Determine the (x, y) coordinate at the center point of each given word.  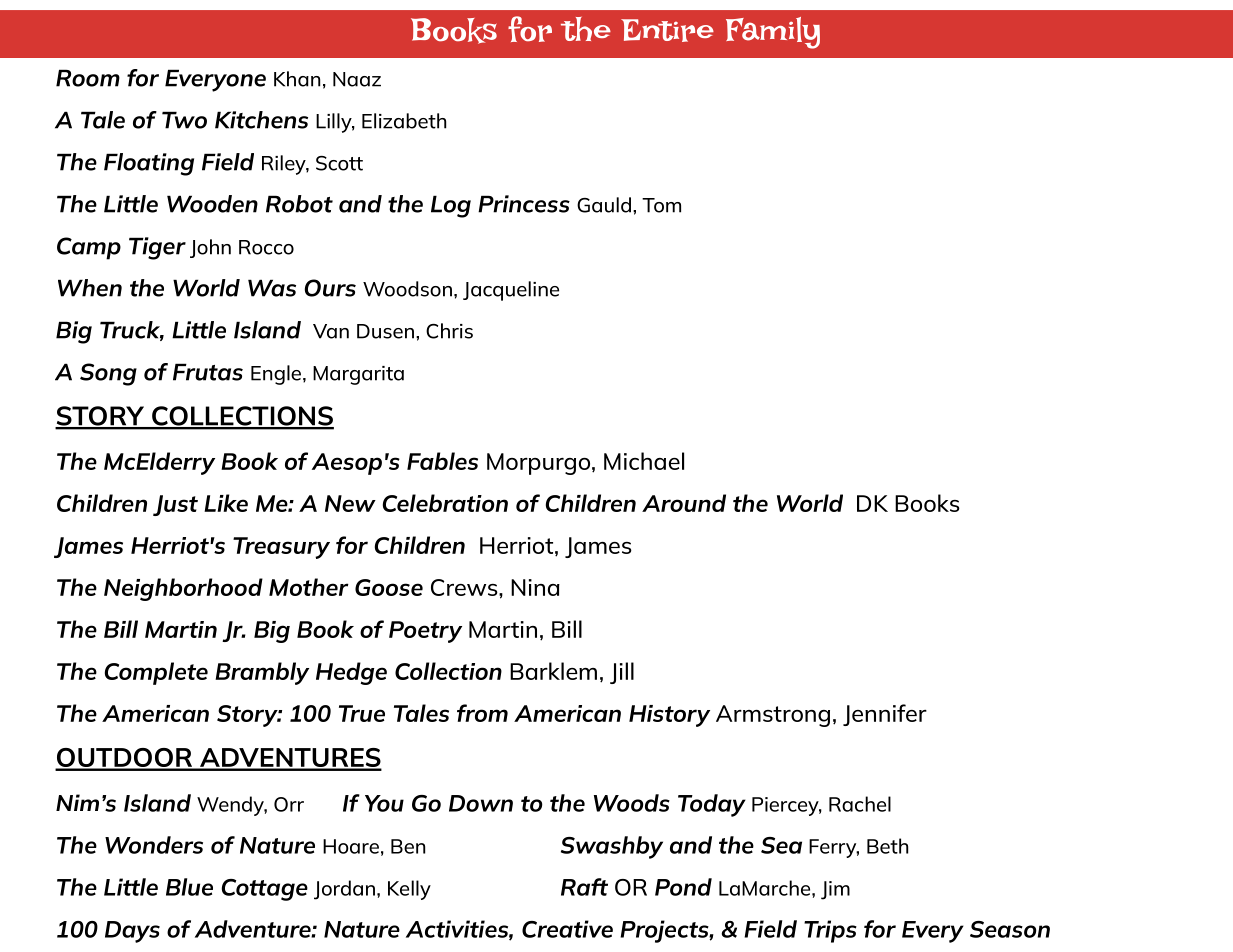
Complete (156, 673)
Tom (661, 205)
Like (226, 503)
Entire (667, 30)
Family (773, 33)
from (482, 713)
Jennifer (885, 715)
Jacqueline (511, 291)
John (210, 248)
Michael (644, 461)
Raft (584, 887)
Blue (189, 887)
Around (684, 503)
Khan (297, 79)
